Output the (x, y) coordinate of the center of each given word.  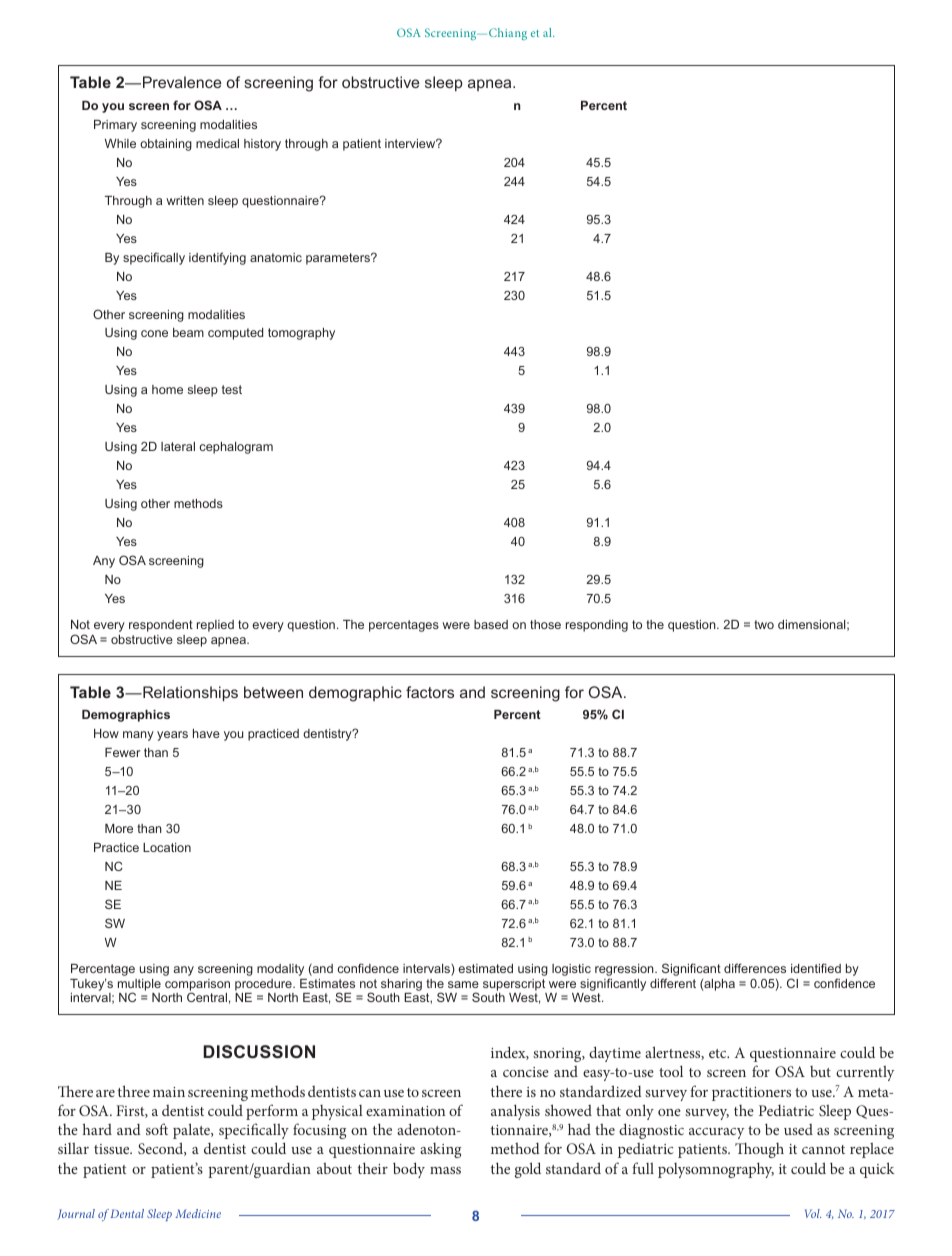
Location (167, 847)
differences (755, 968)
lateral (178, 446)
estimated (485, 968)
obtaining (166, 145)
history (262, 145)
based (491, 624)
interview (411, 143)
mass (445, 1170)
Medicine (198, 1213)
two (764, 624)
